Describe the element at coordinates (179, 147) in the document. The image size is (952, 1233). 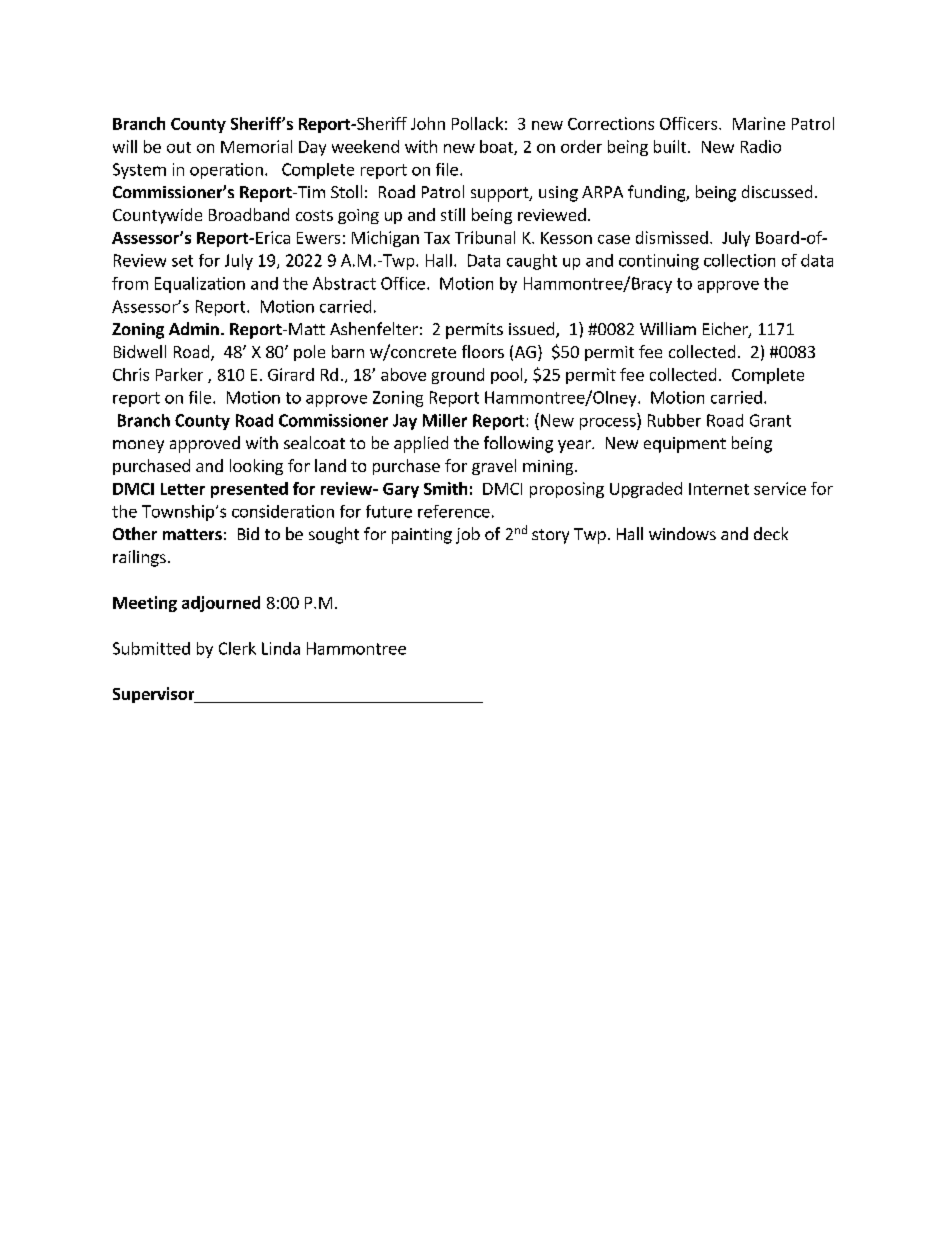
I see `out` at that location.
